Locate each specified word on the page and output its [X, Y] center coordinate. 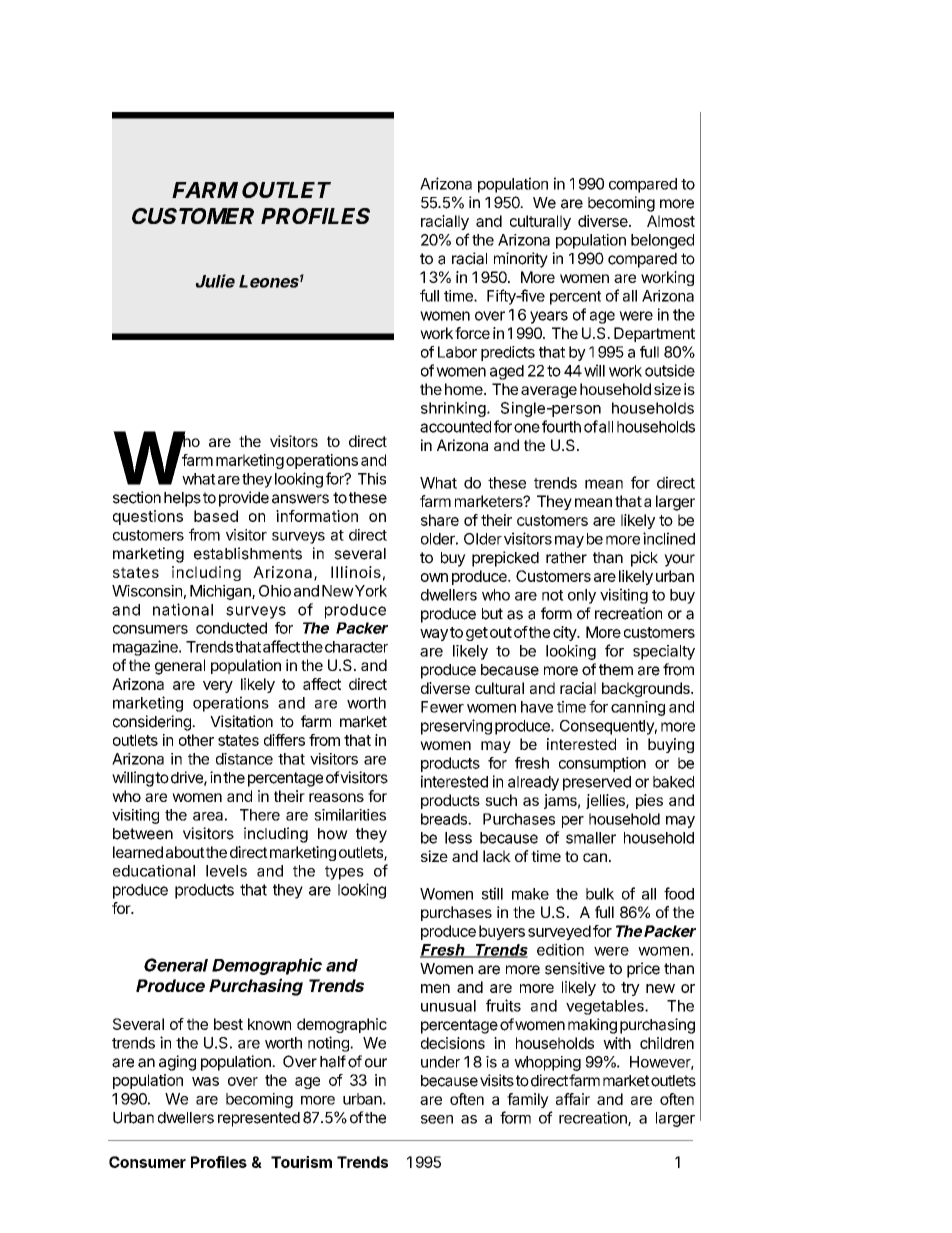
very [218, 687]
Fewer [442, 707]
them [616, 670]
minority [521, 260]
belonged [662, 241]
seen [437, 1119]
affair [573, 1099]
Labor [457, 352]
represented [259, 1119]
